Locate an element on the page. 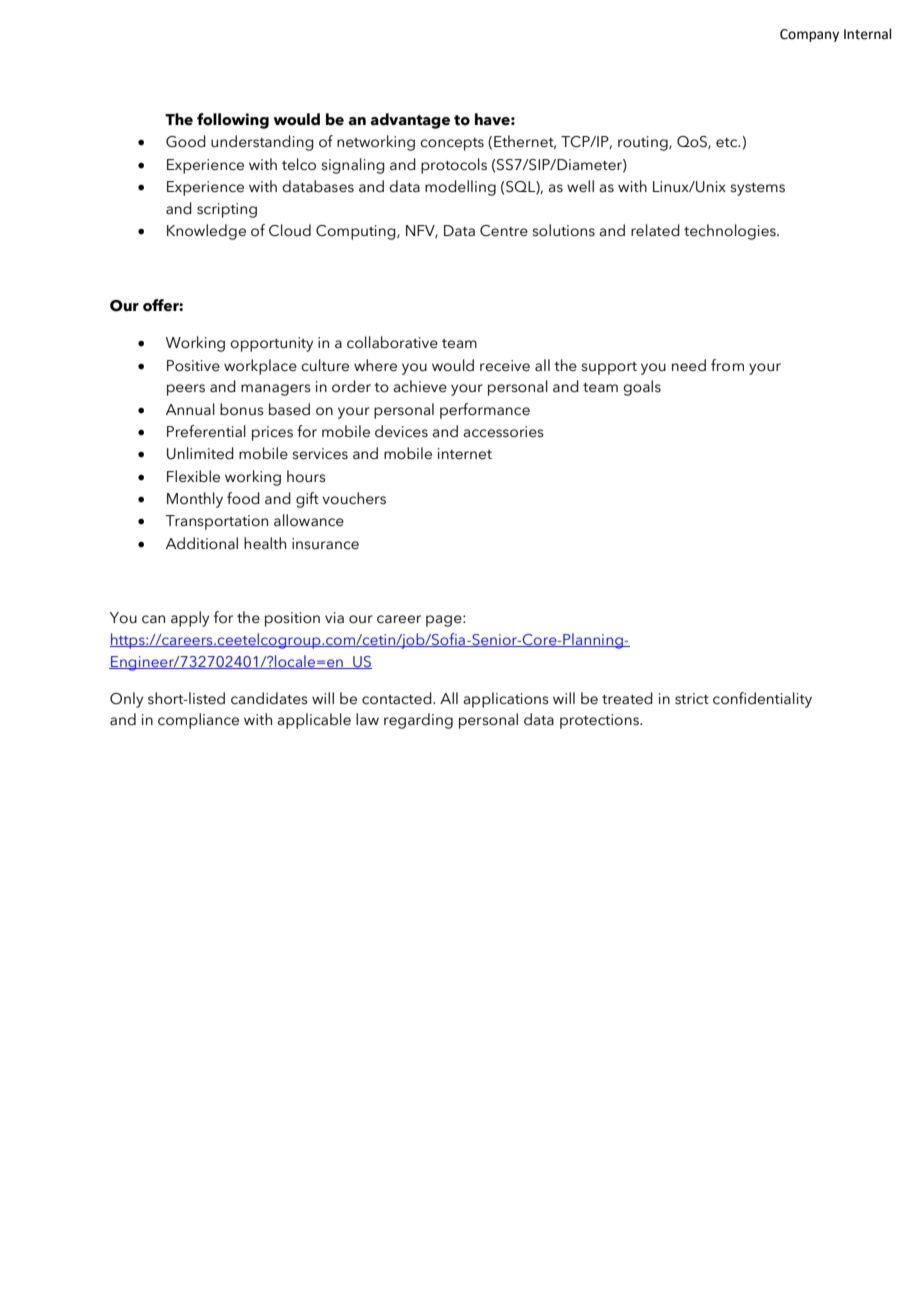 The image size is (924, 1308). advantage is located at coordinates (410, 121).
